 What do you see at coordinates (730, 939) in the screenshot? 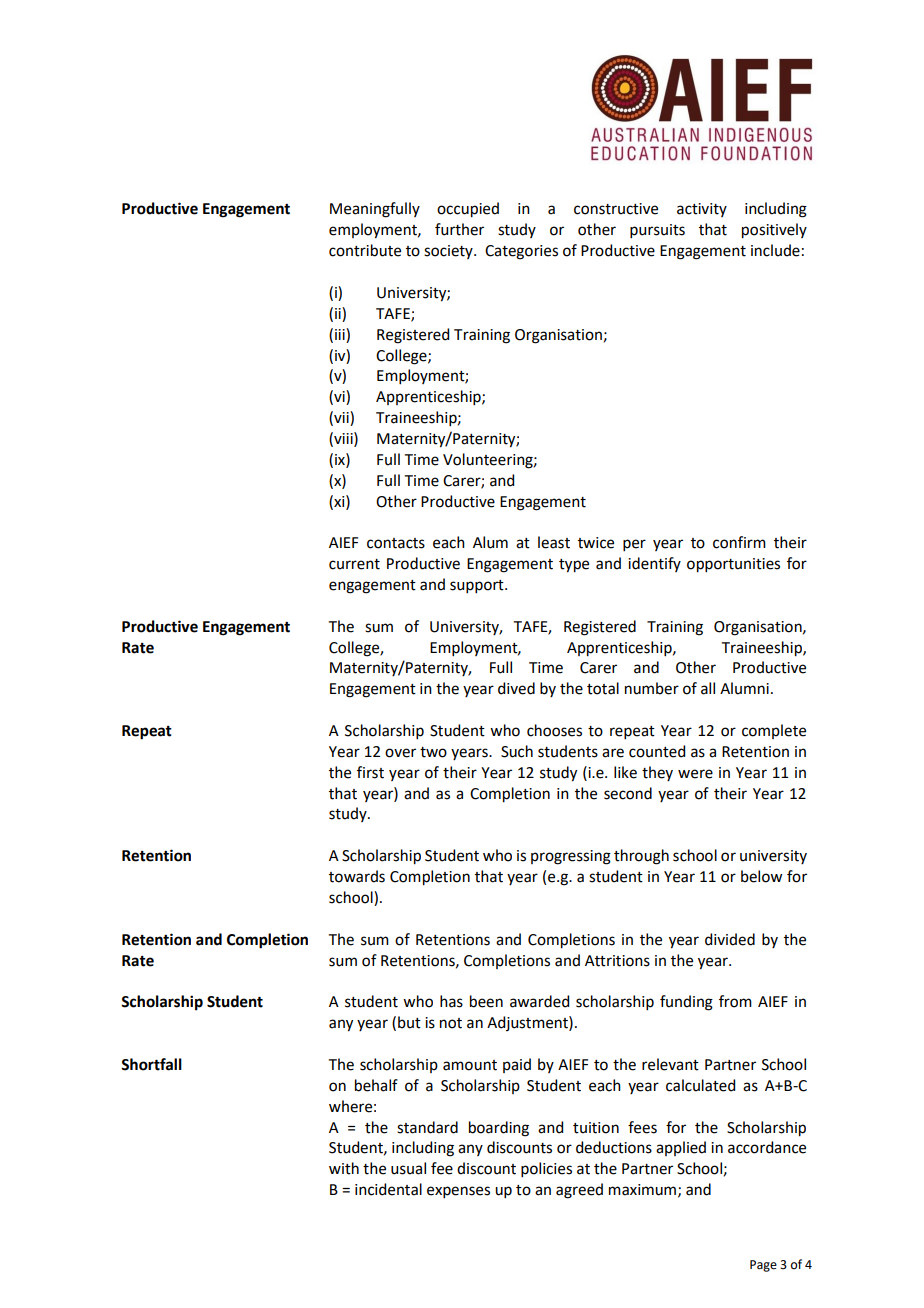
I see `divided` at bounding box center [730, 939].
